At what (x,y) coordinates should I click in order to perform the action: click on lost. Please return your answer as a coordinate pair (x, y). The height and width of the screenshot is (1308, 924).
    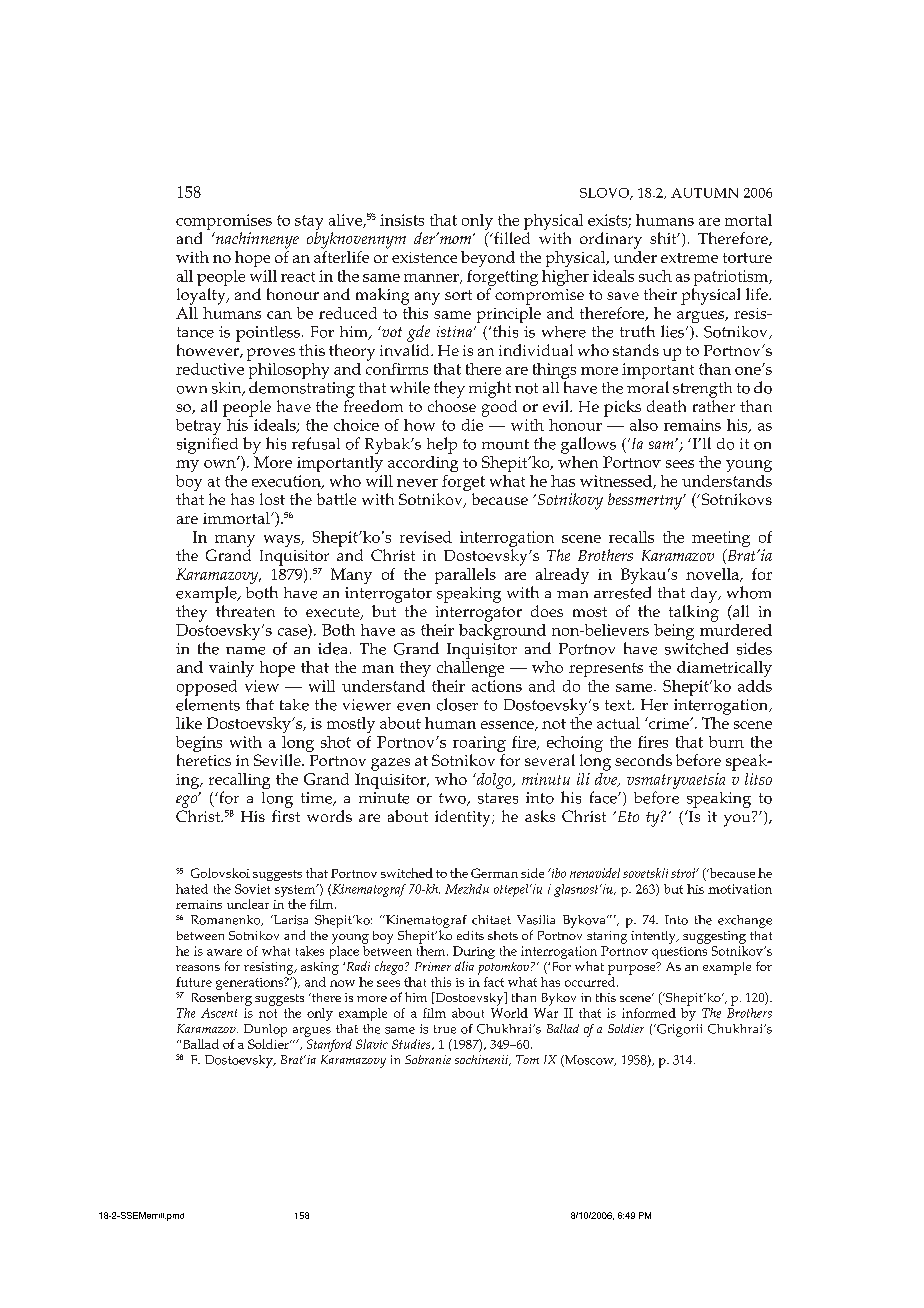
    Looking at the image, I should click on (272, 499).
